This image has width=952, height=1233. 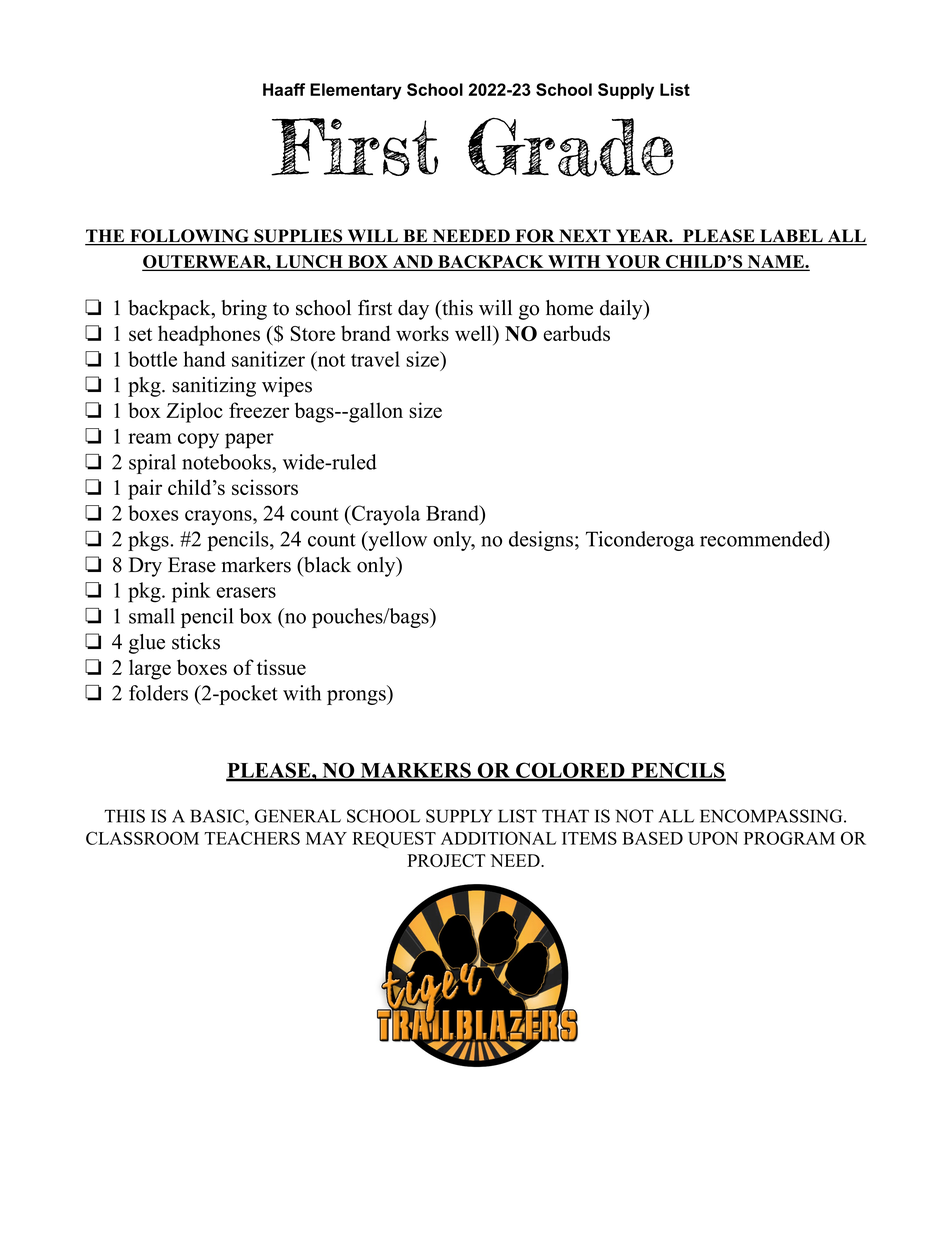 What do you see at coordinates (446, 860) in the image?
I see `PROJECT` at bounding box center [446, 860].
